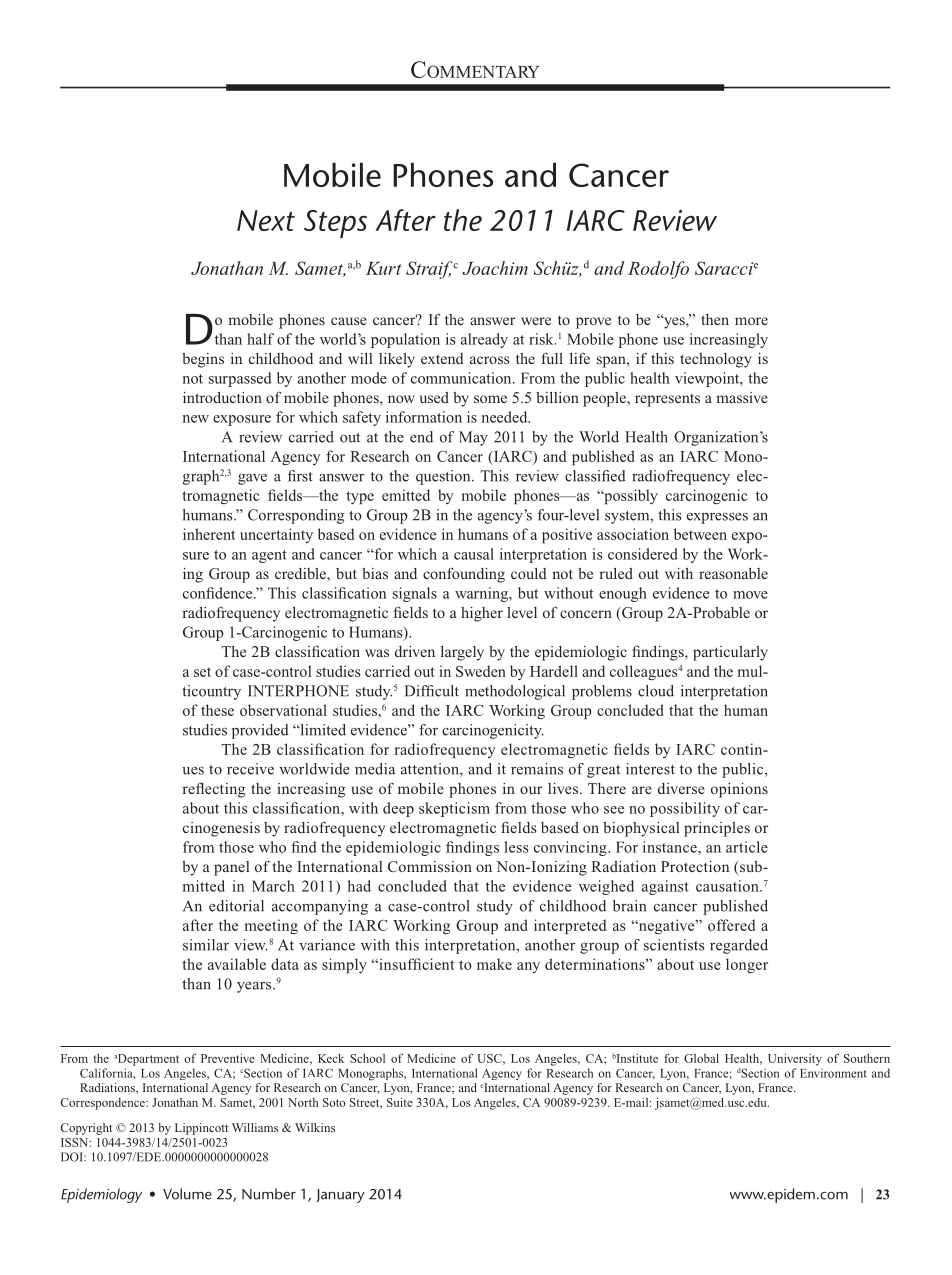  I want to click on more, so click(751, 321).
